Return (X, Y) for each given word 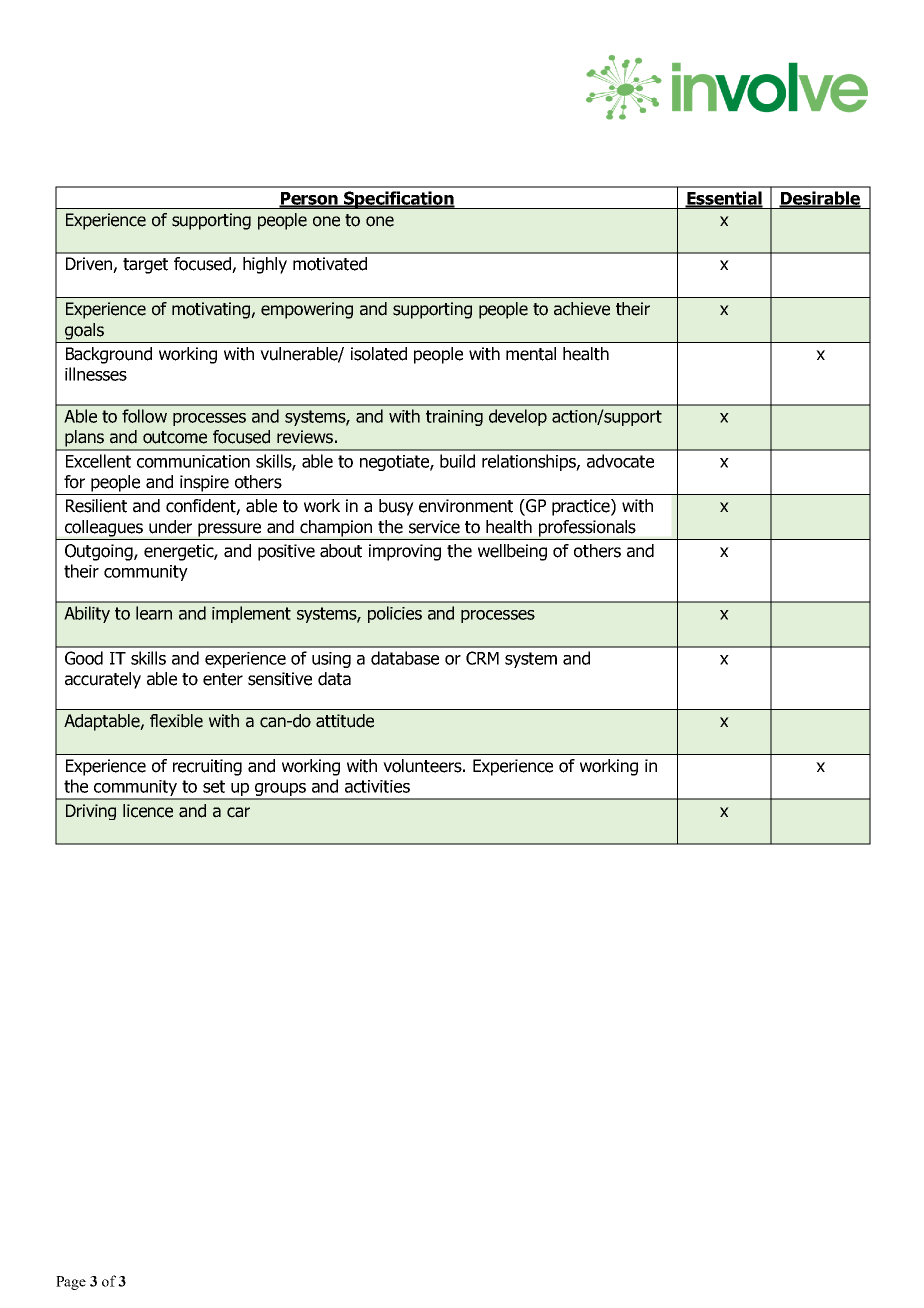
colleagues (104, 528)
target (145, 266)
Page (71, 1283)
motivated (330, 264)
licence (148, 811)
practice (582, 507)
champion (336, 528)
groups (281, 791)
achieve (582, 309)
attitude (345, 721)
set (214, 786)
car (238, 812)
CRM (482, 658)
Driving (91, 812)
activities (377, 786)
